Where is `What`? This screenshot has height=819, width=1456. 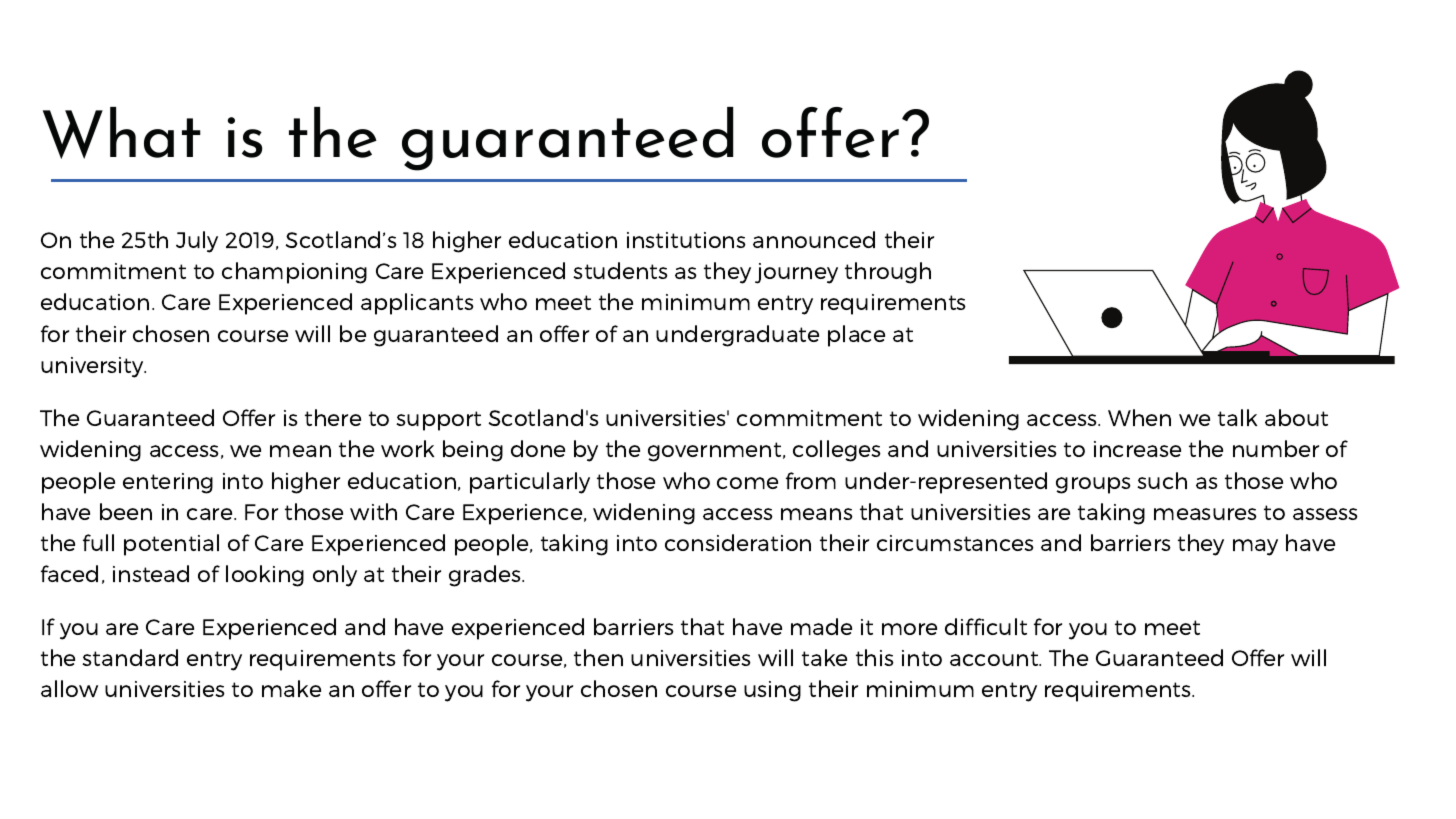 What is located at coordinates (122, 133).
